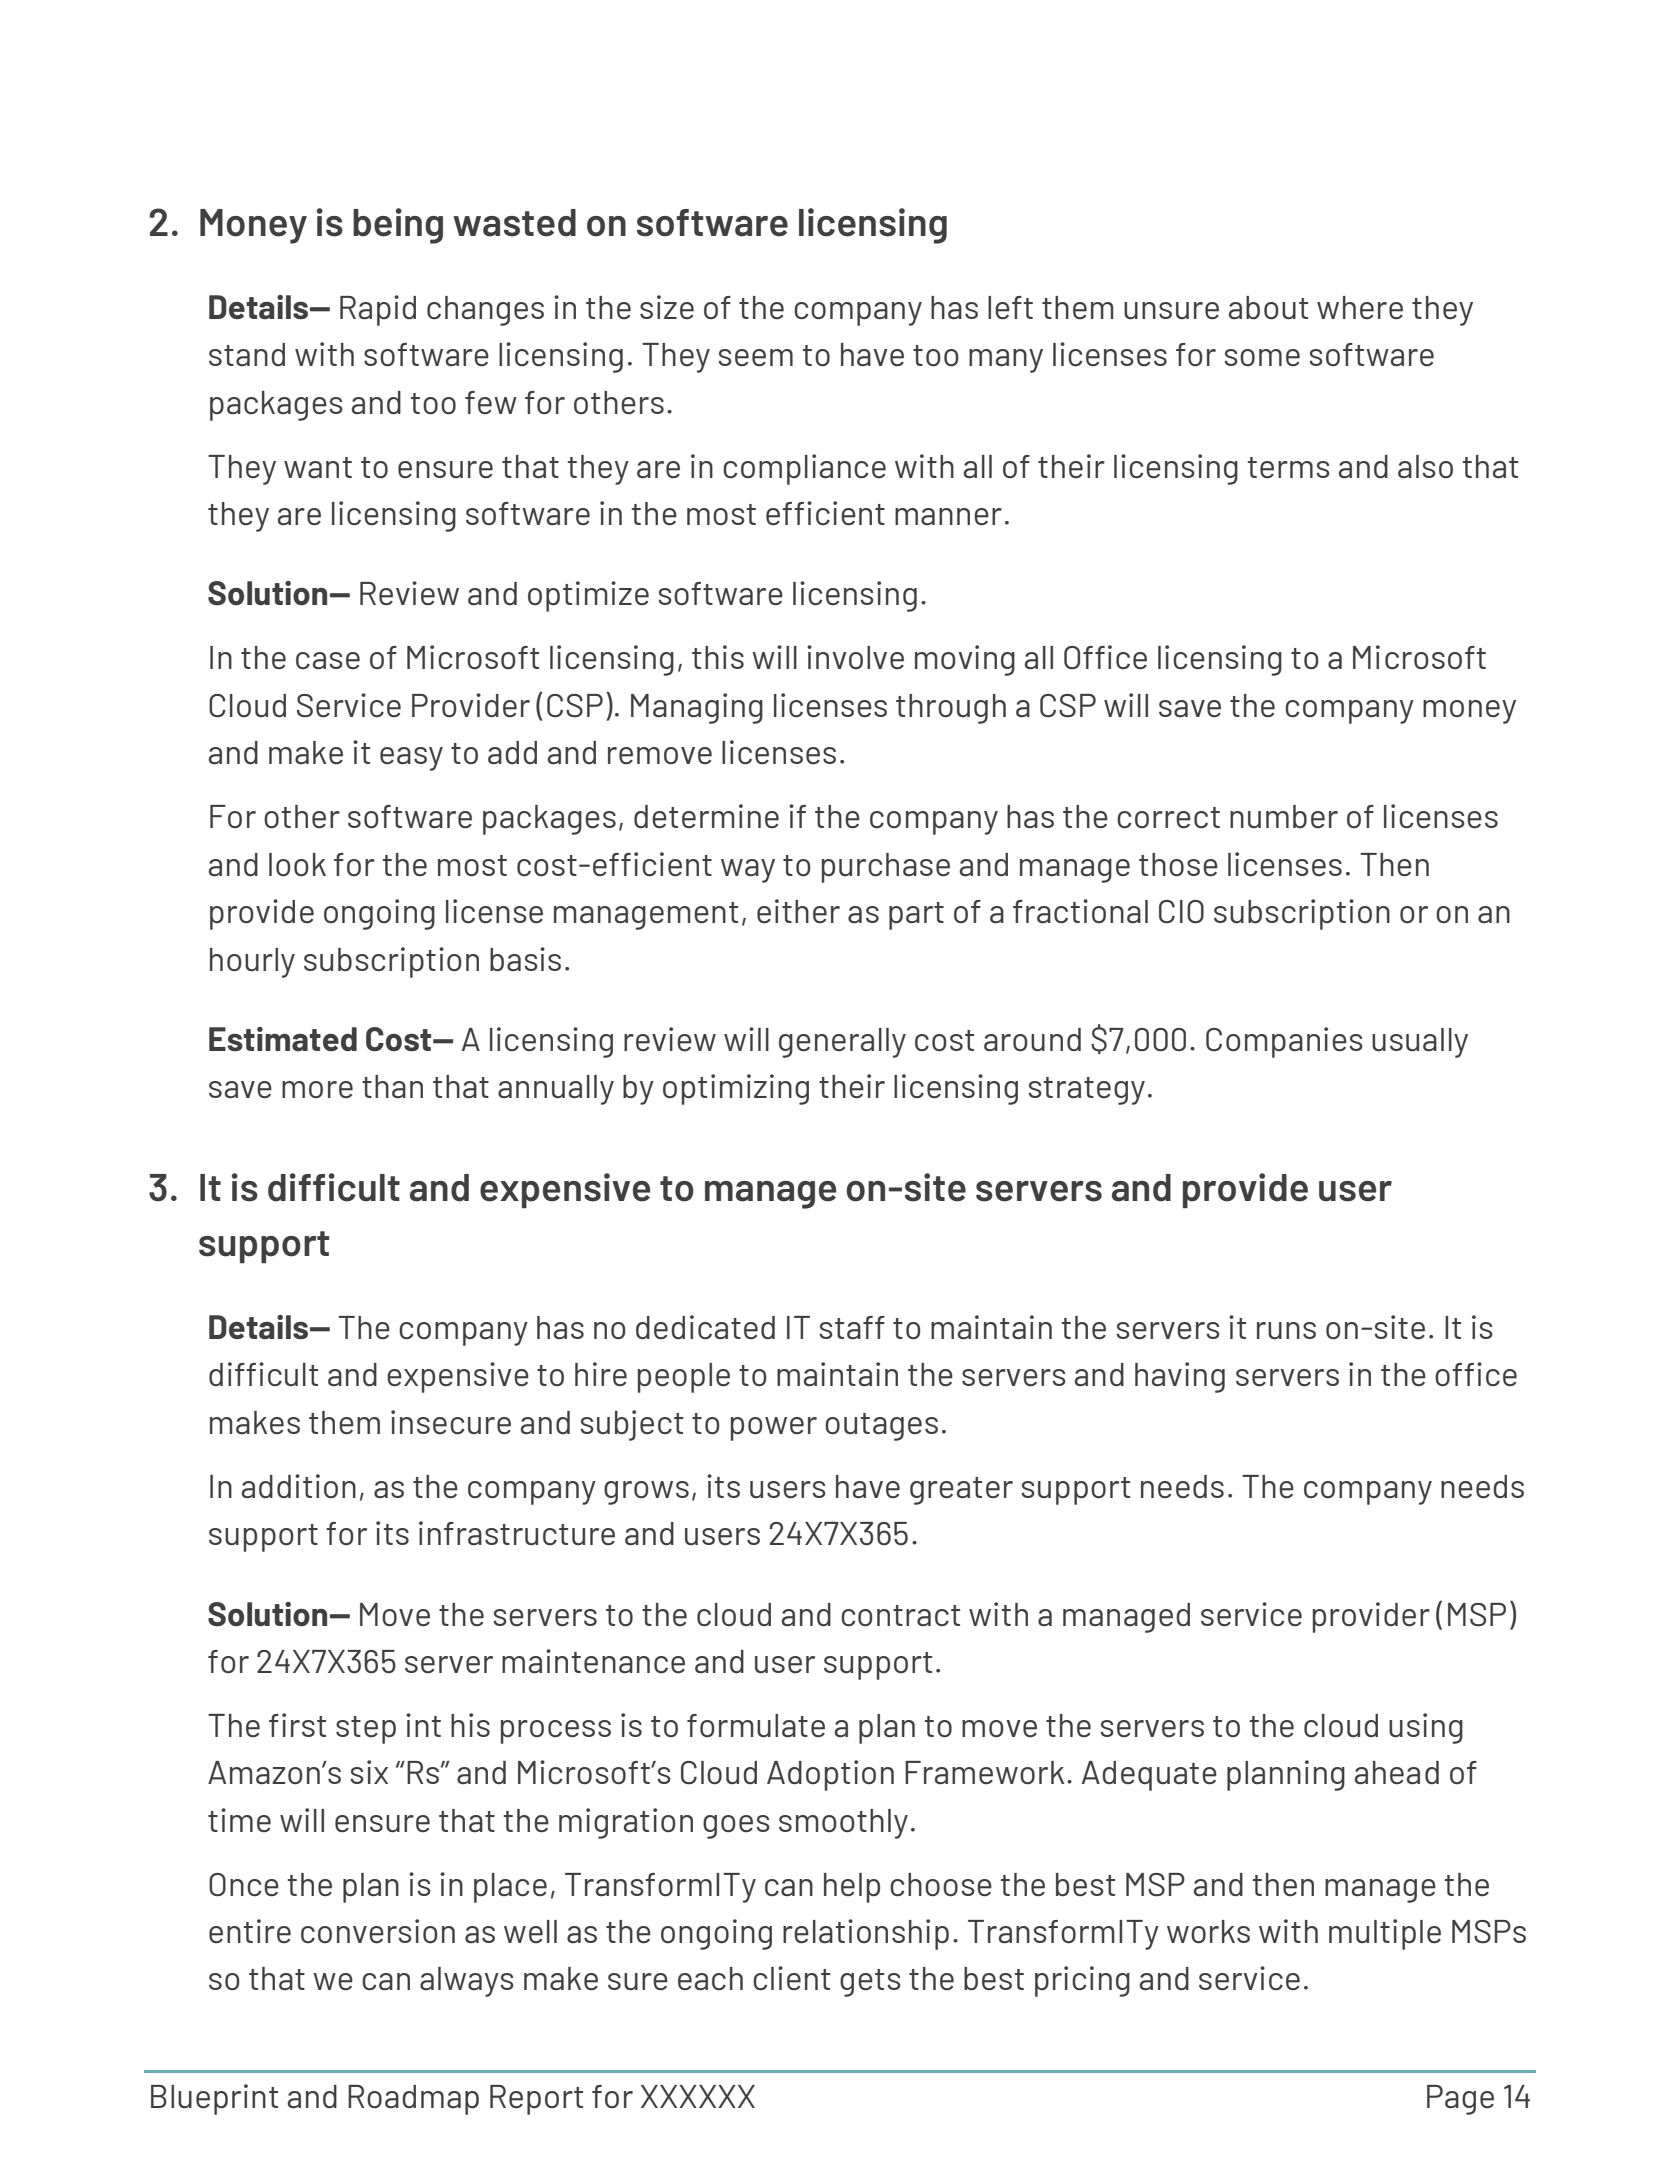 This screenshot has height=2174, width=1680. Describe the element at coordinates (870, 1983) in the screenshot. I see `gets` at that location.
